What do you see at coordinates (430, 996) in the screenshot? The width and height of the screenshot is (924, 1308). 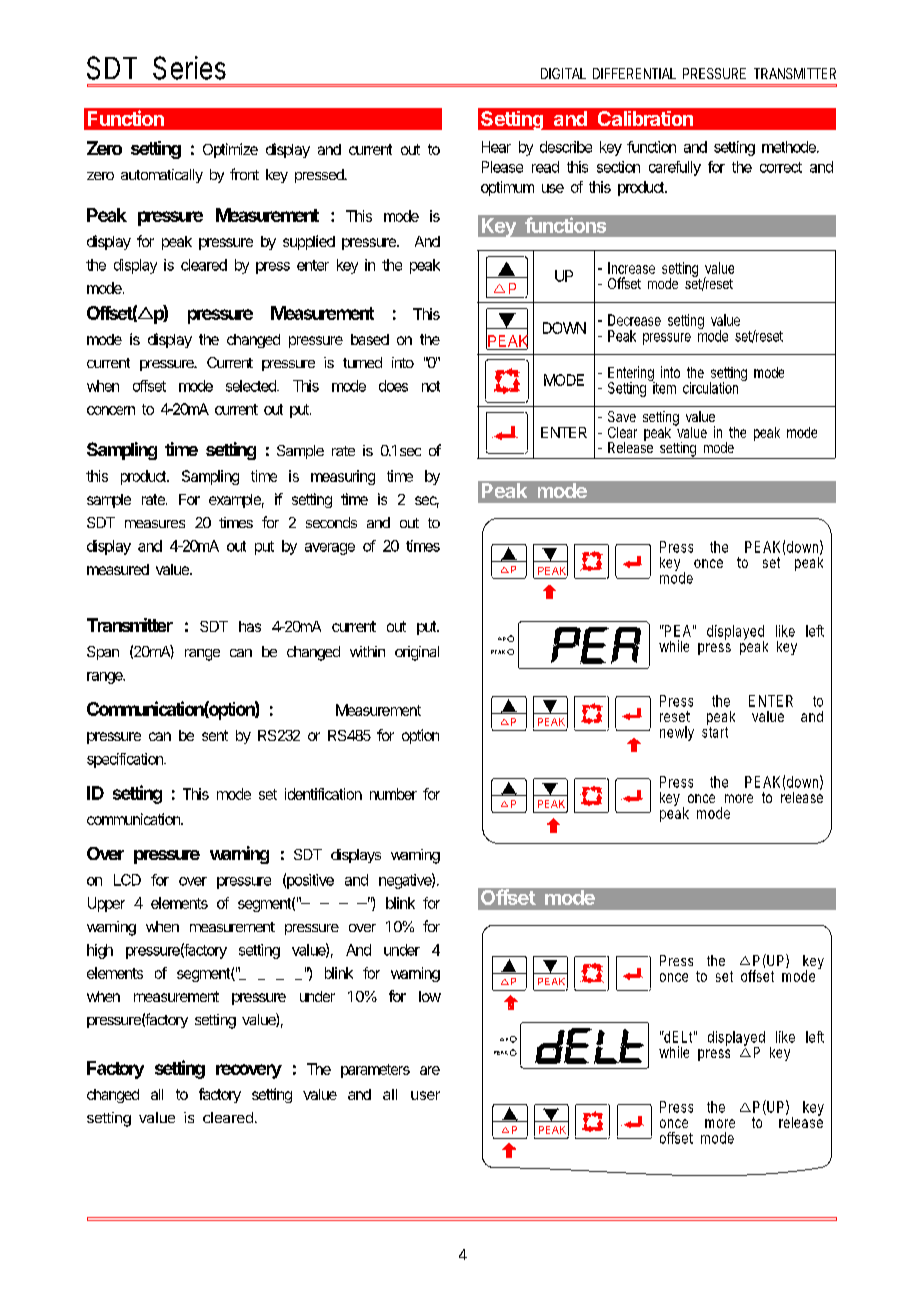 I see `low` at bounding box center [430, 996].
